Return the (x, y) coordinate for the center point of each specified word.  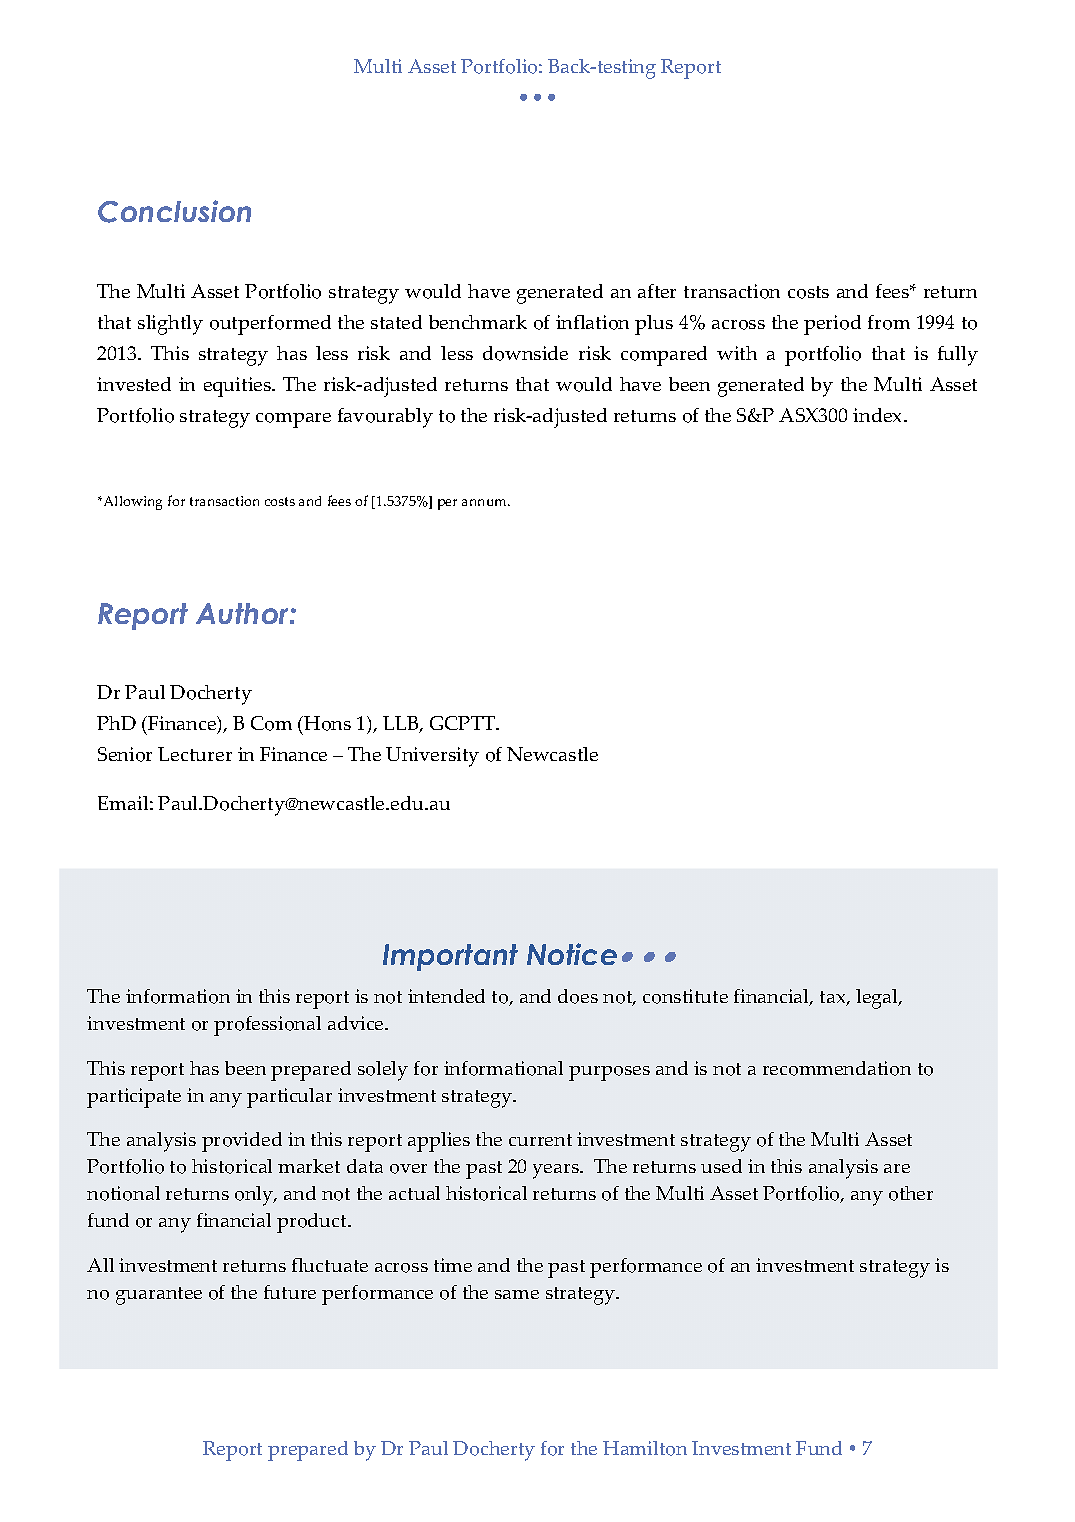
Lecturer (195, 754)
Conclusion (174, 211)
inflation (592, 322)
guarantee (159, 1296)
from (889, 322)
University (432, 757)
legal (878, 999)
